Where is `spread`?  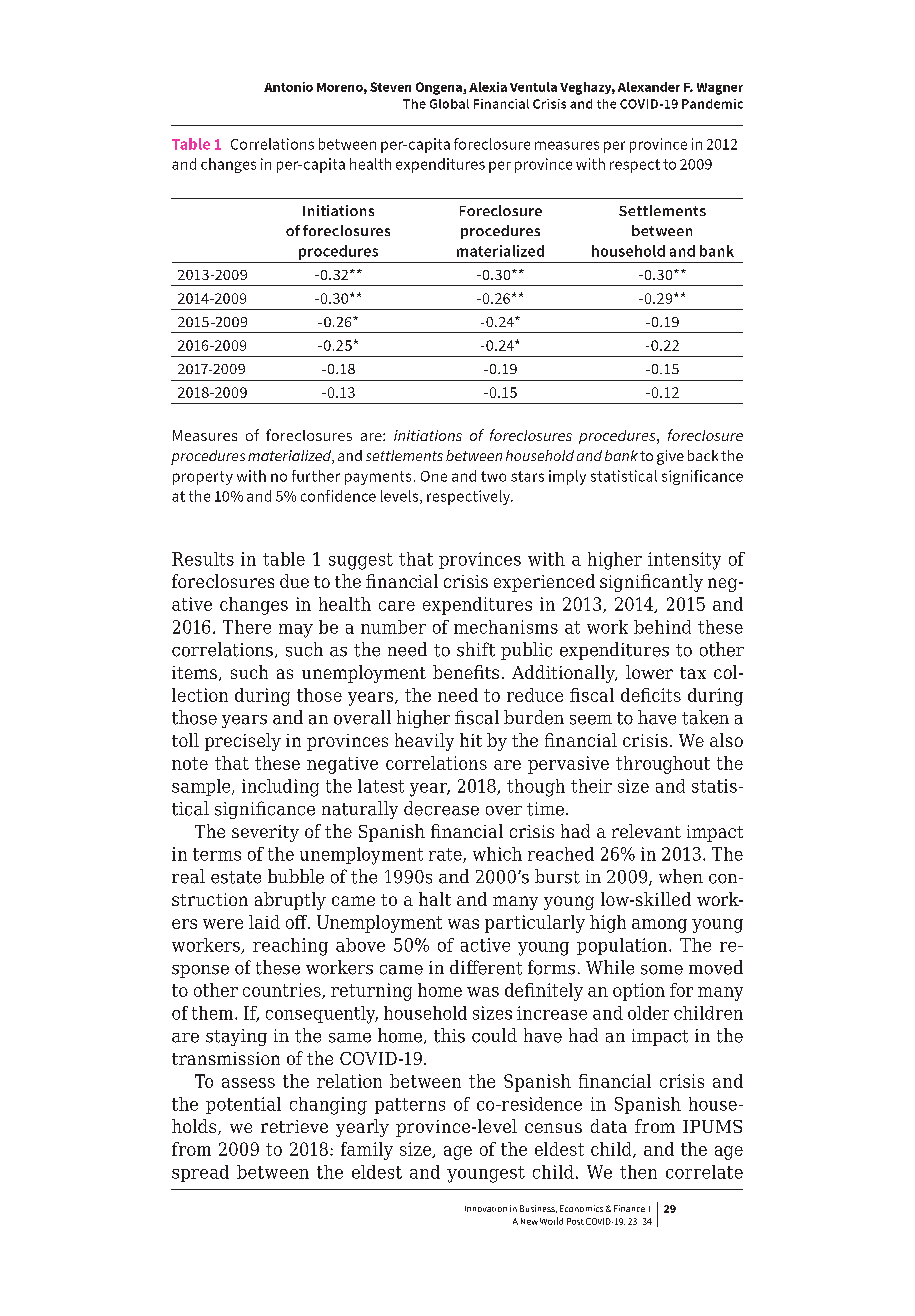
spread is located at coordinates (200, 1173).
